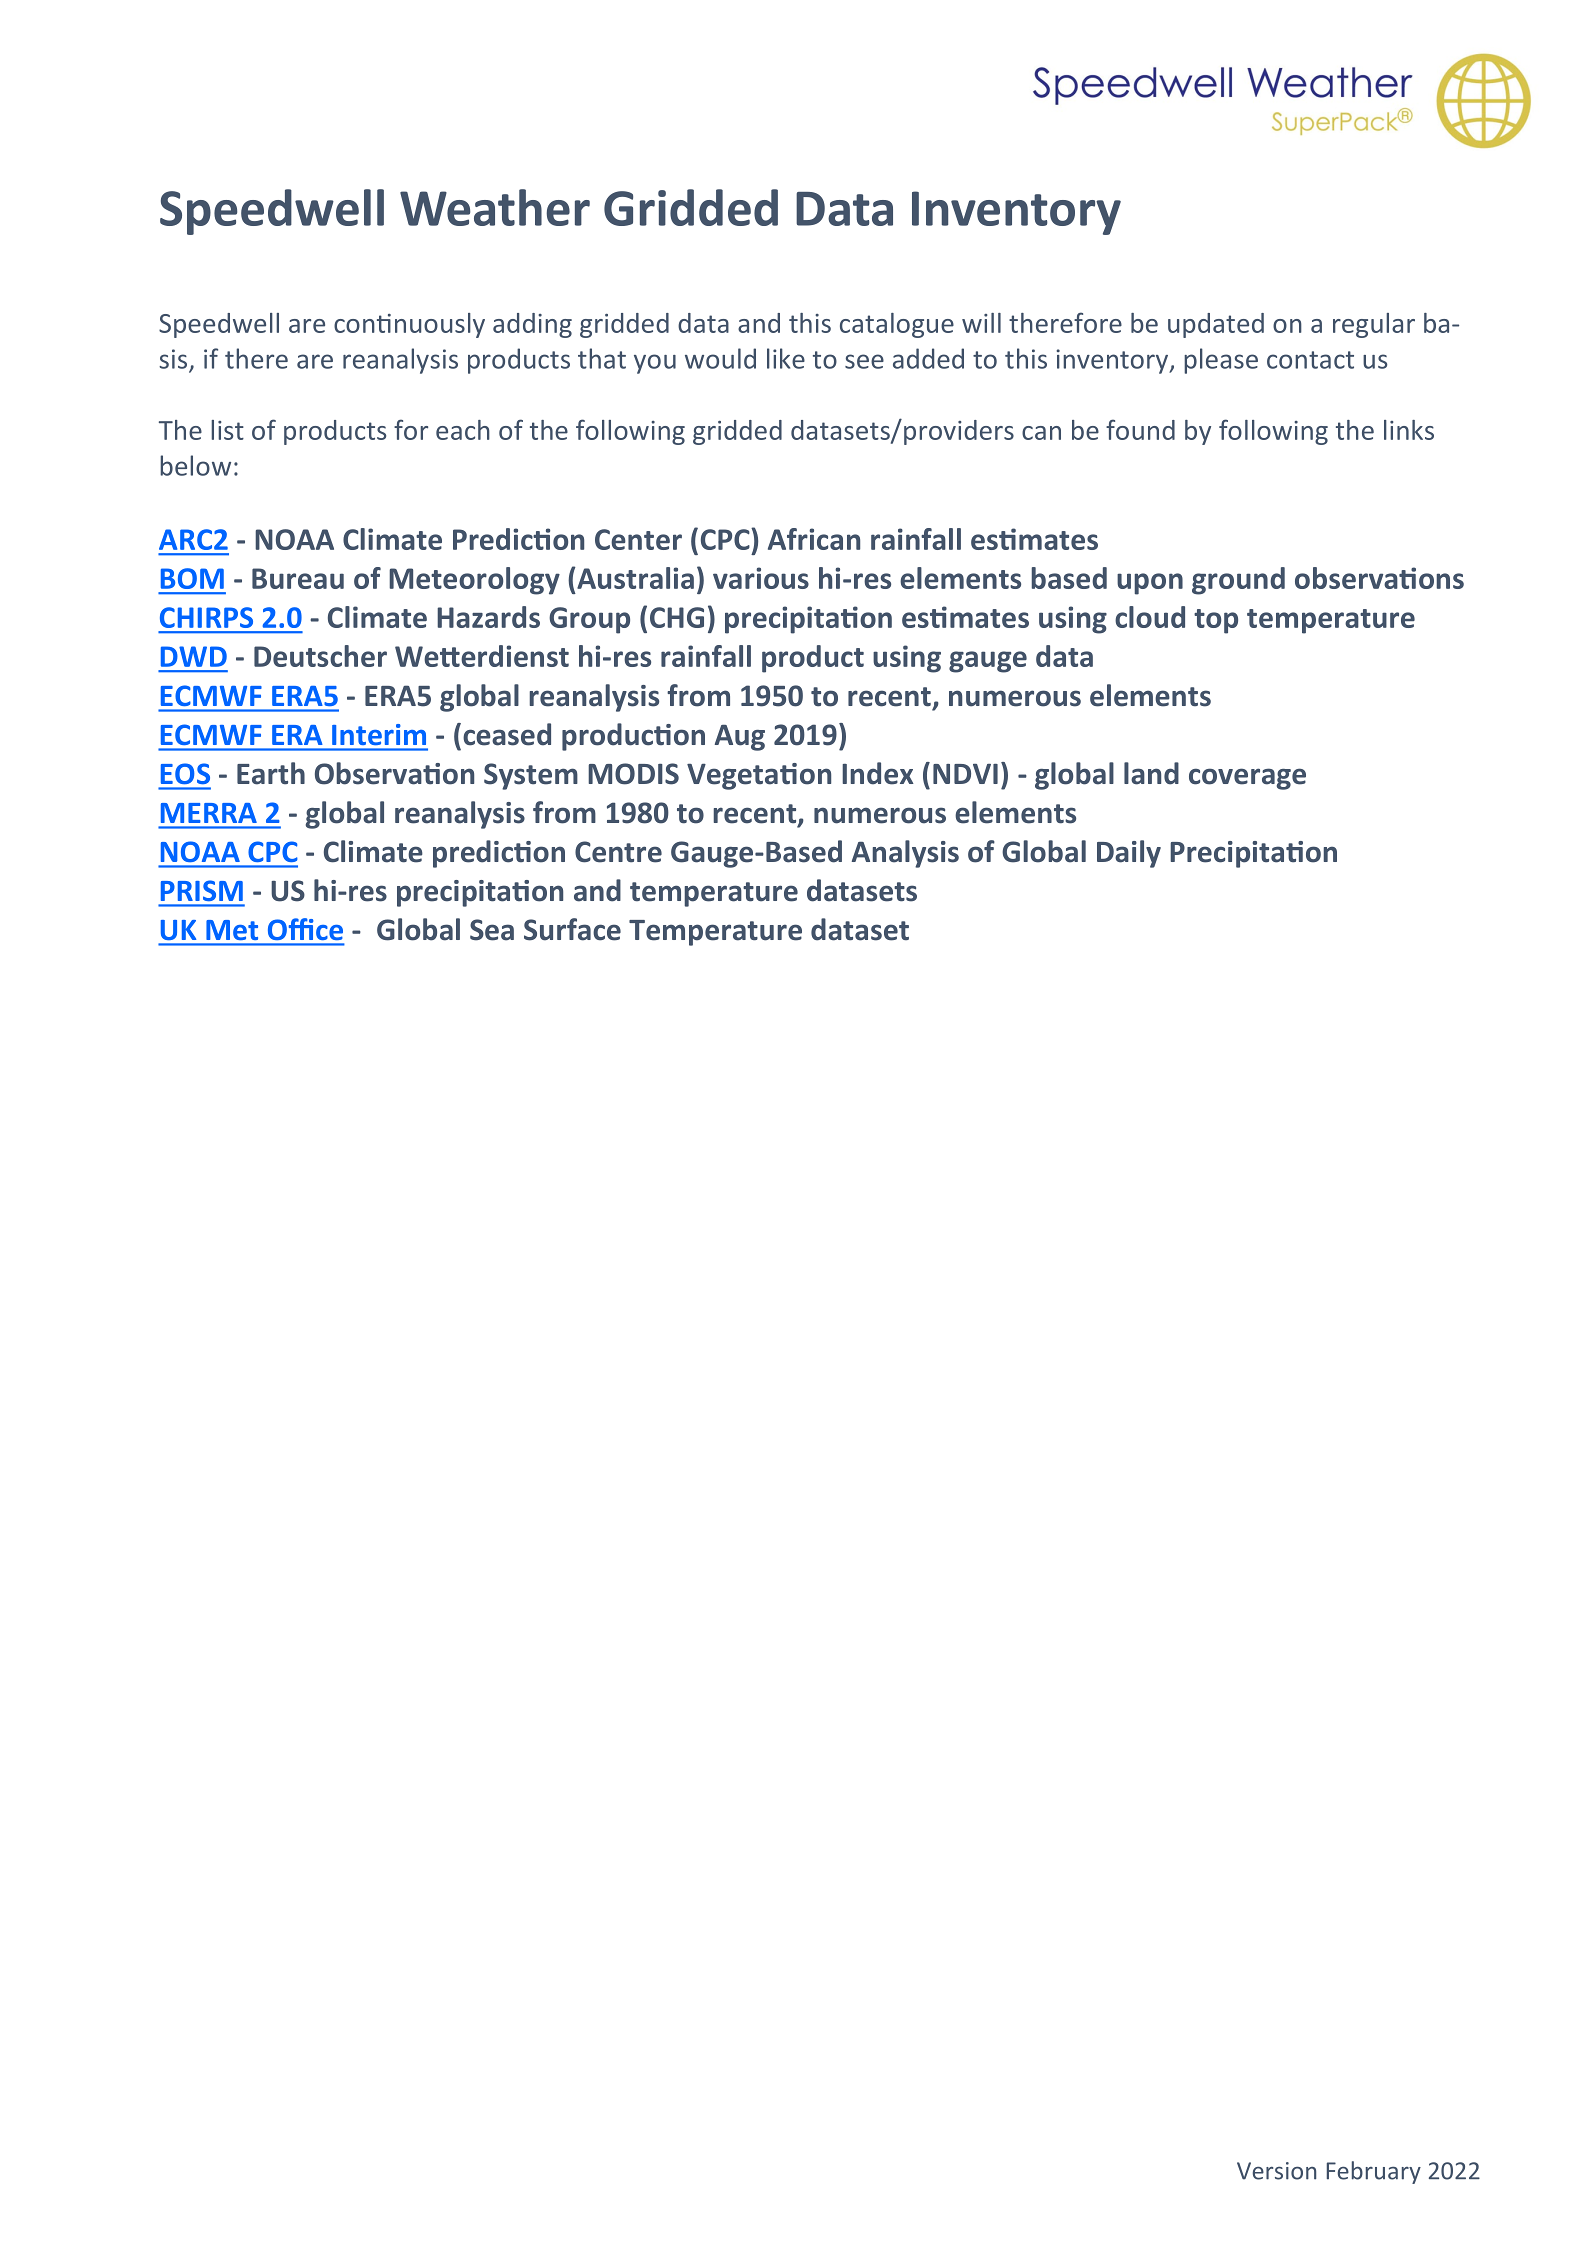 This screenshot has width=1585, height=2242. What do you see at coordinates (409, 325) in the screenshot?
I see `continuously` at bounding box center [409, 325].
